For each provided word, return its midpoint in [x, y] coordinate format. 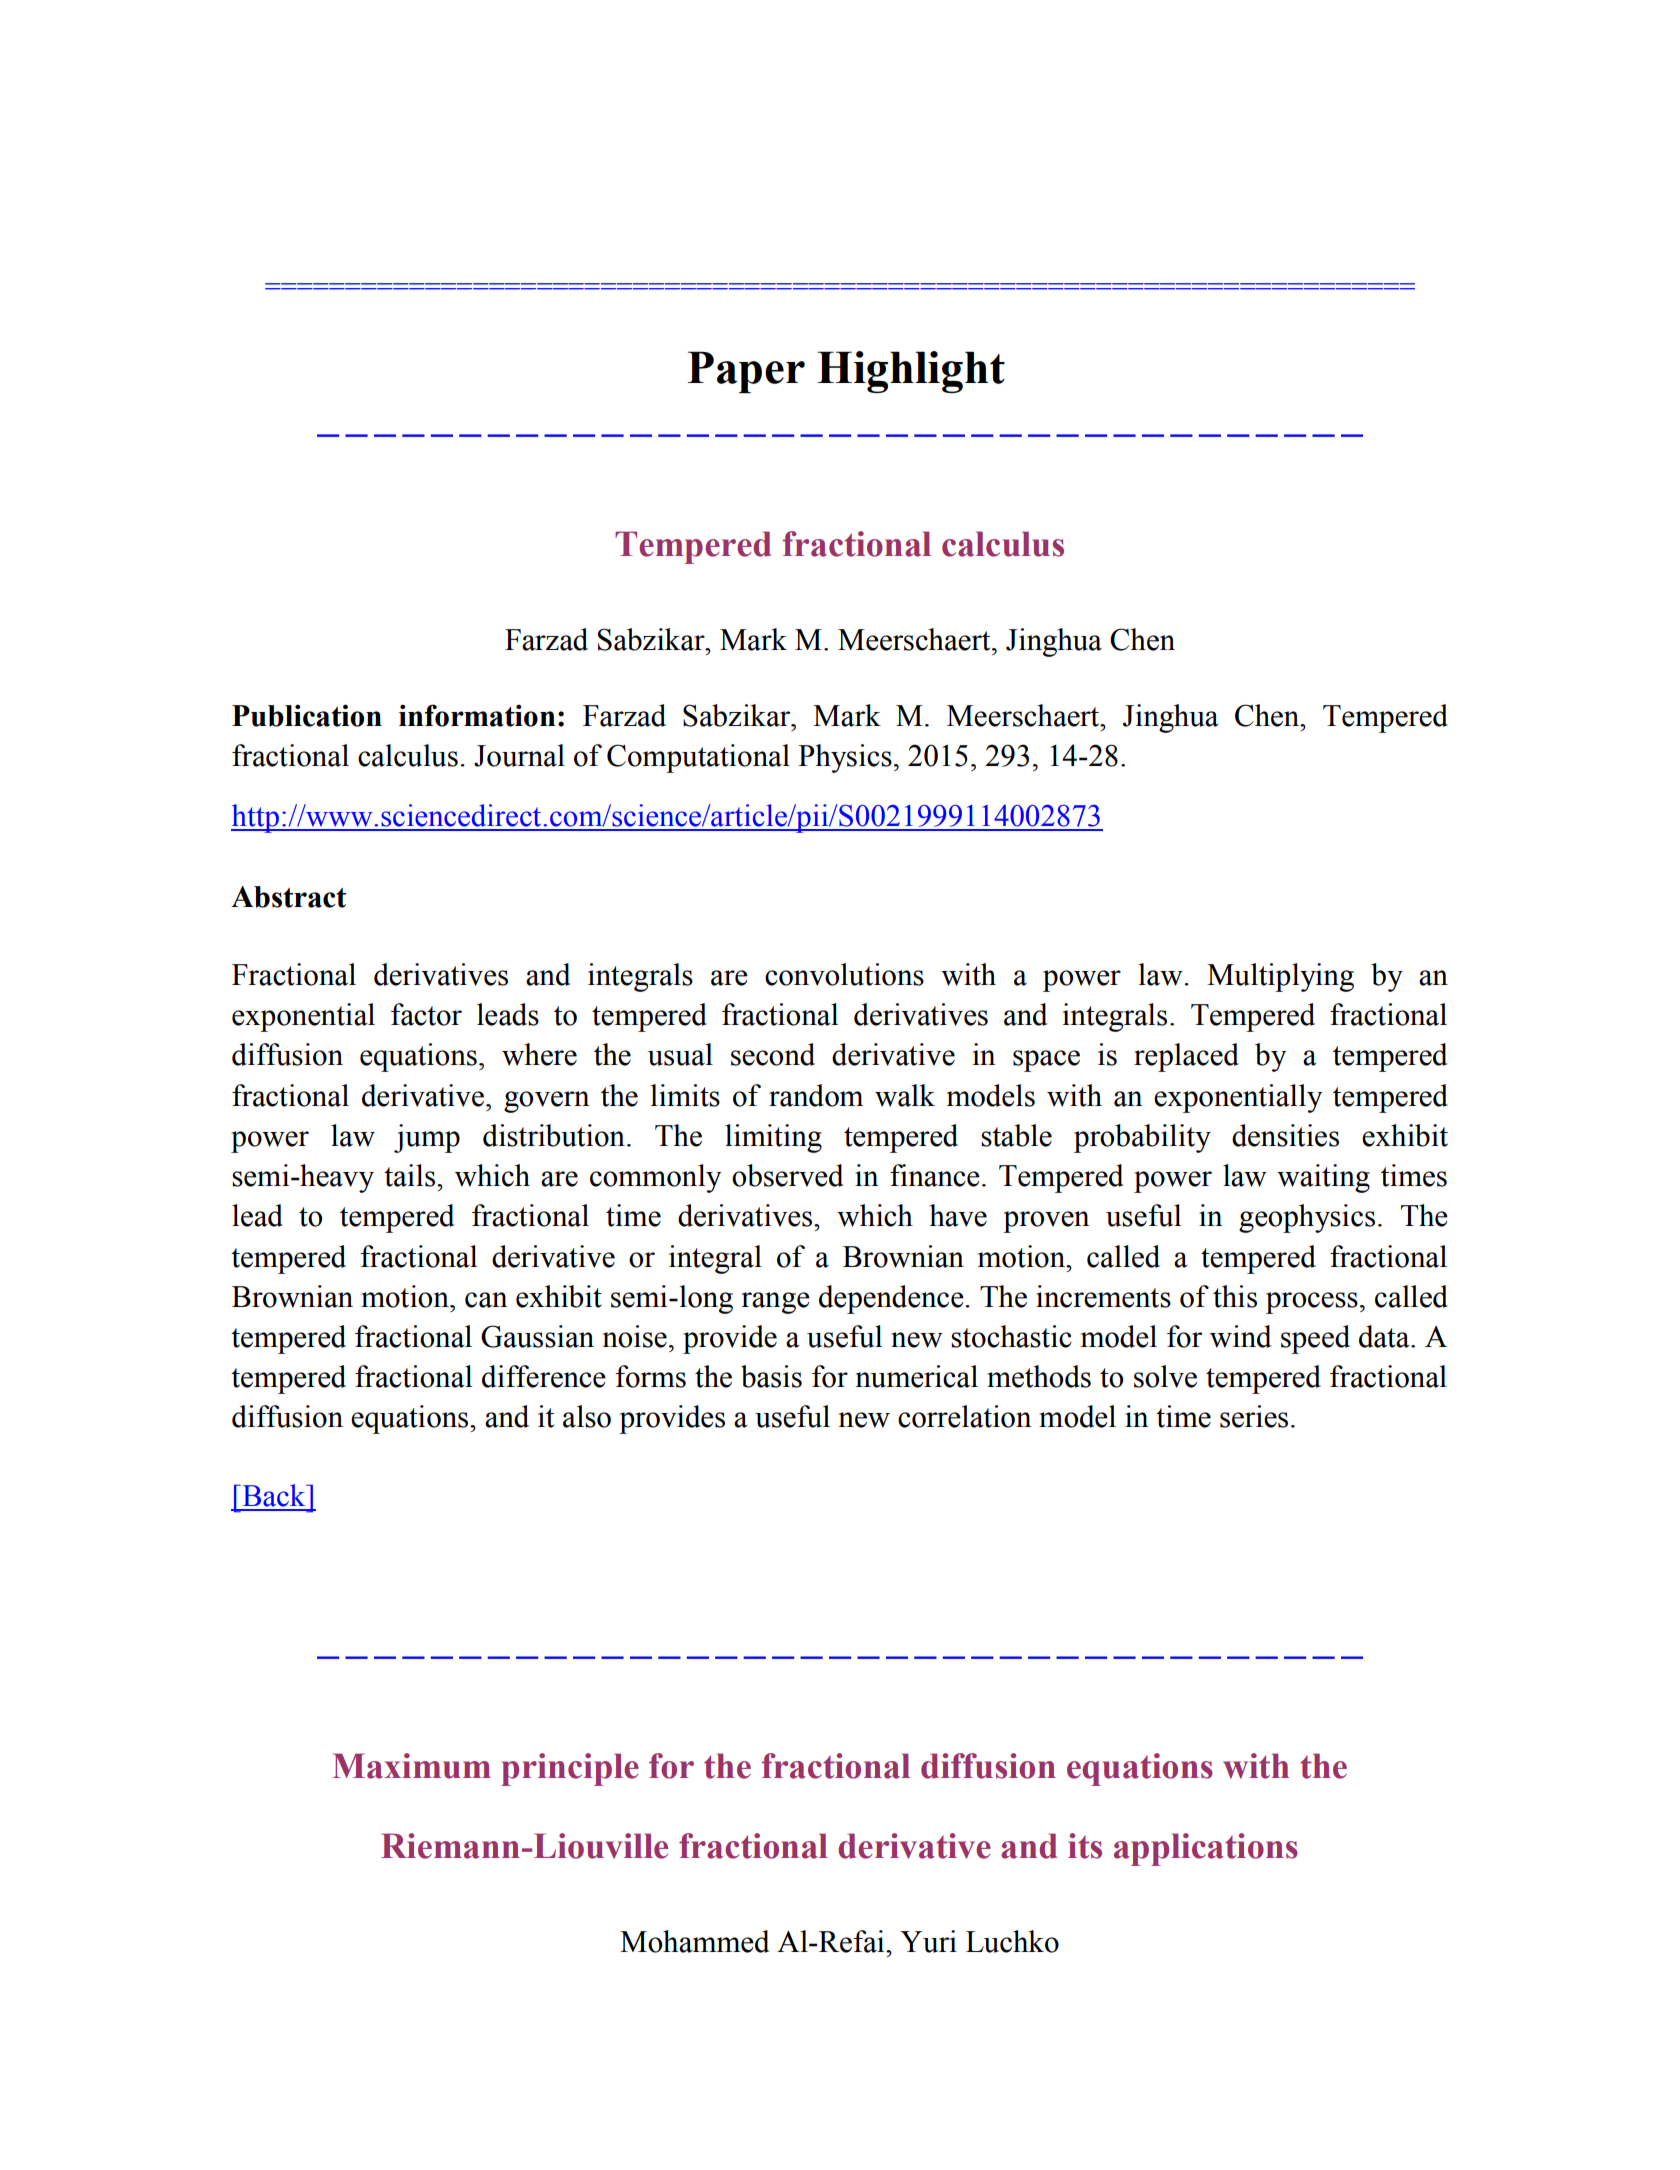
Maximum [411, 1766]
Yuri [928, 1941]
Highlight [911, 372]
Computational [698, 758]
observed [788, 1175]
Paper [746, 372]
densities [1285, 1135]
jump [427, 1138]
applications [1206, 1849]
